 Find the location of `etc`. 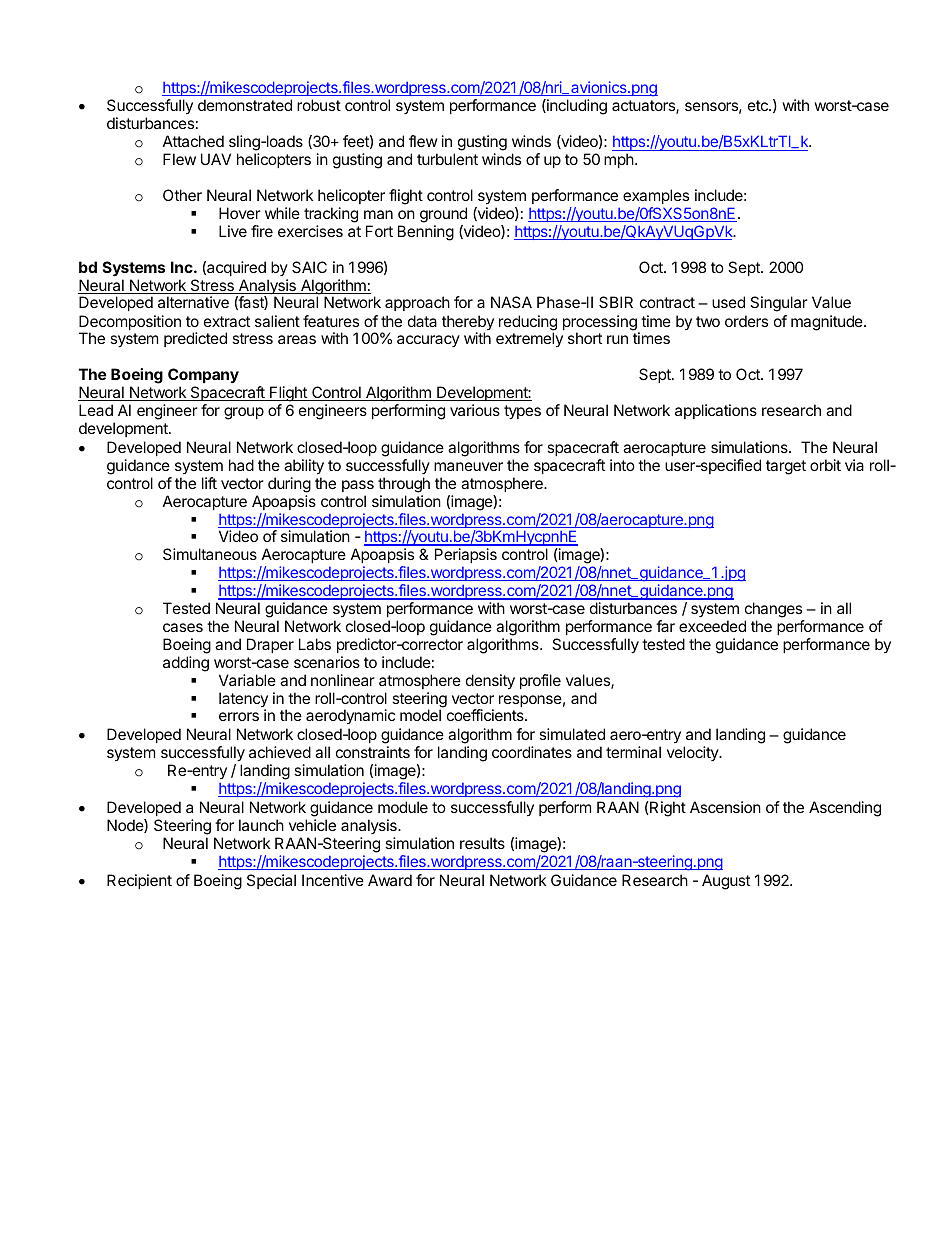

etc is located at coordinates (759, 105).
